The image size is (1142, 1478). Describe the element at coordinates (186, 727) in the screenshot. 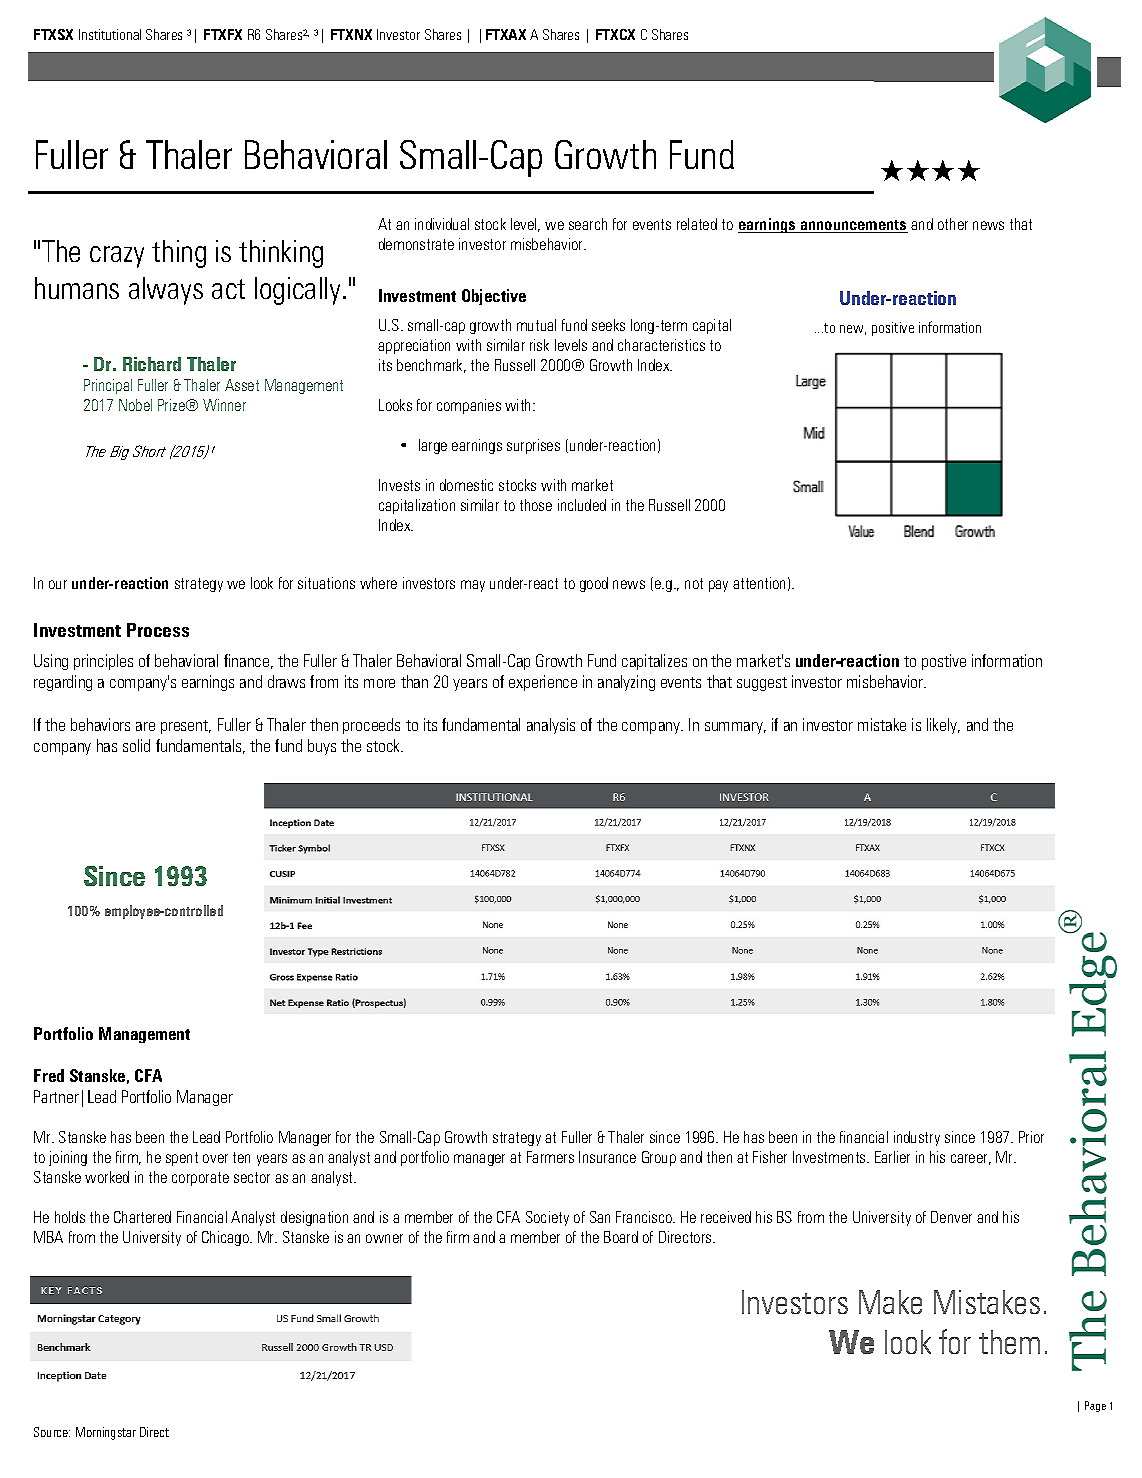

I see `present` at that location.
